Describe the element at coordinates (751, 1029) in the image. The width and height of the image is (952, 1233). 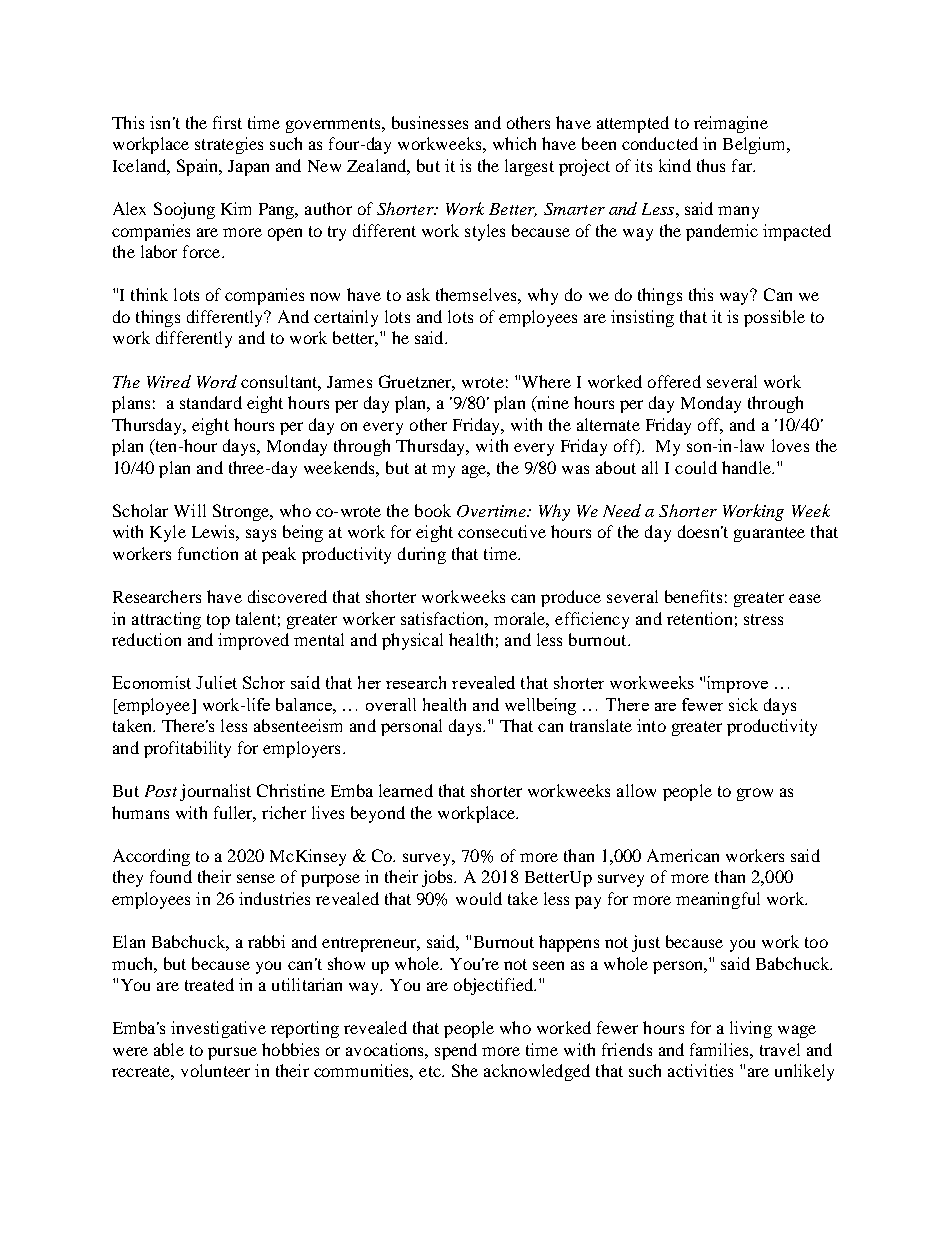
I see `living` at that location.
